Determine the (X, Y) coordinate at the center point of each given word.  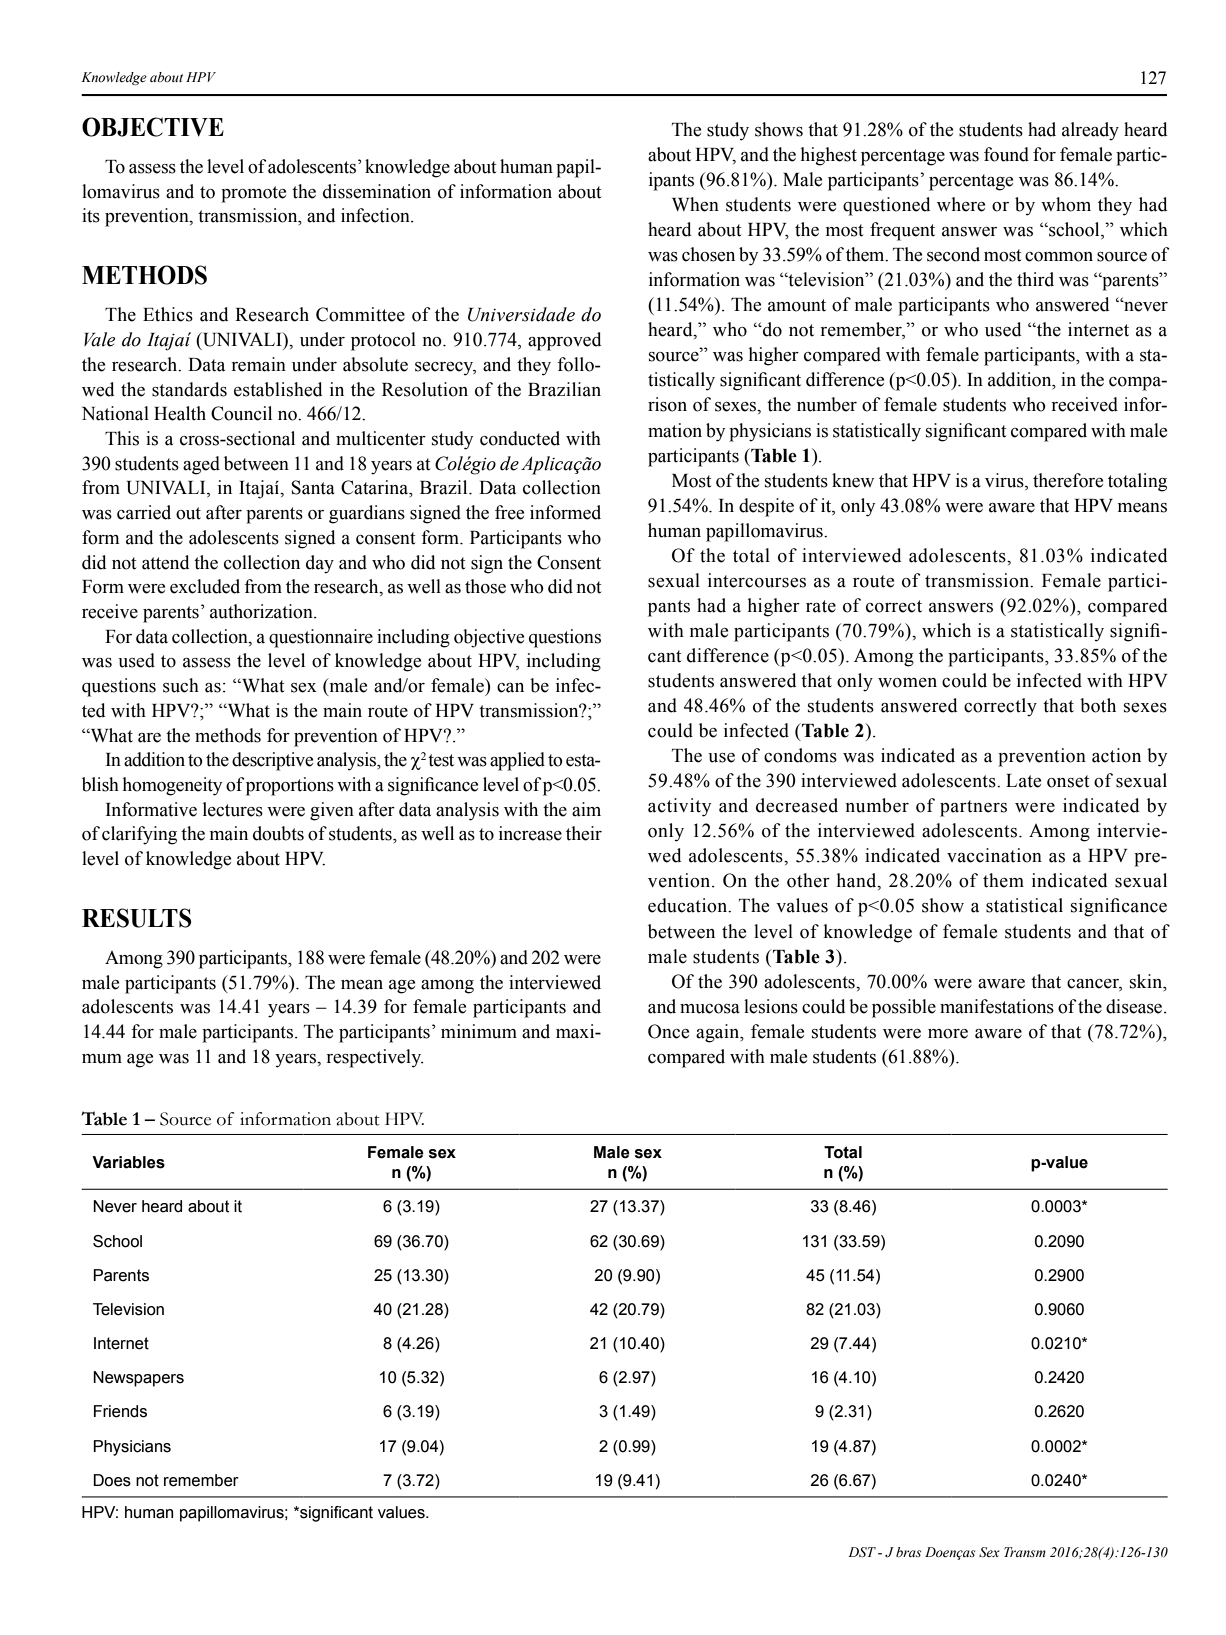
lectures (233, 809)
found (1006, 154)
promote (253, 194)
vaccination (994, 855)
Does (112, 1480)
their (584, 833)
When (695, 204)
